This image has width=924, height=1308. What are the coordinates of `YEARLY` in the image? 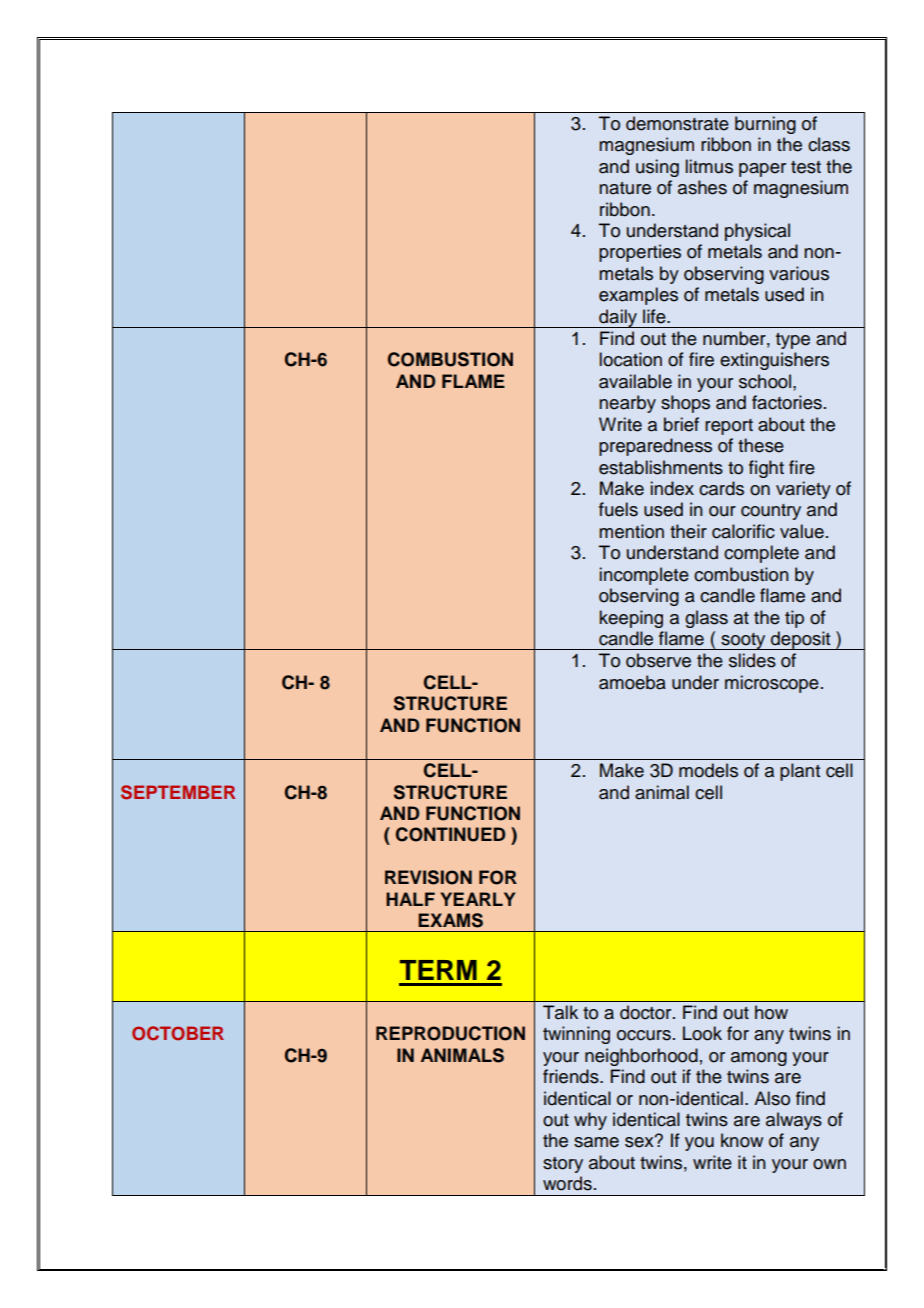 It's located at (477, 899).
